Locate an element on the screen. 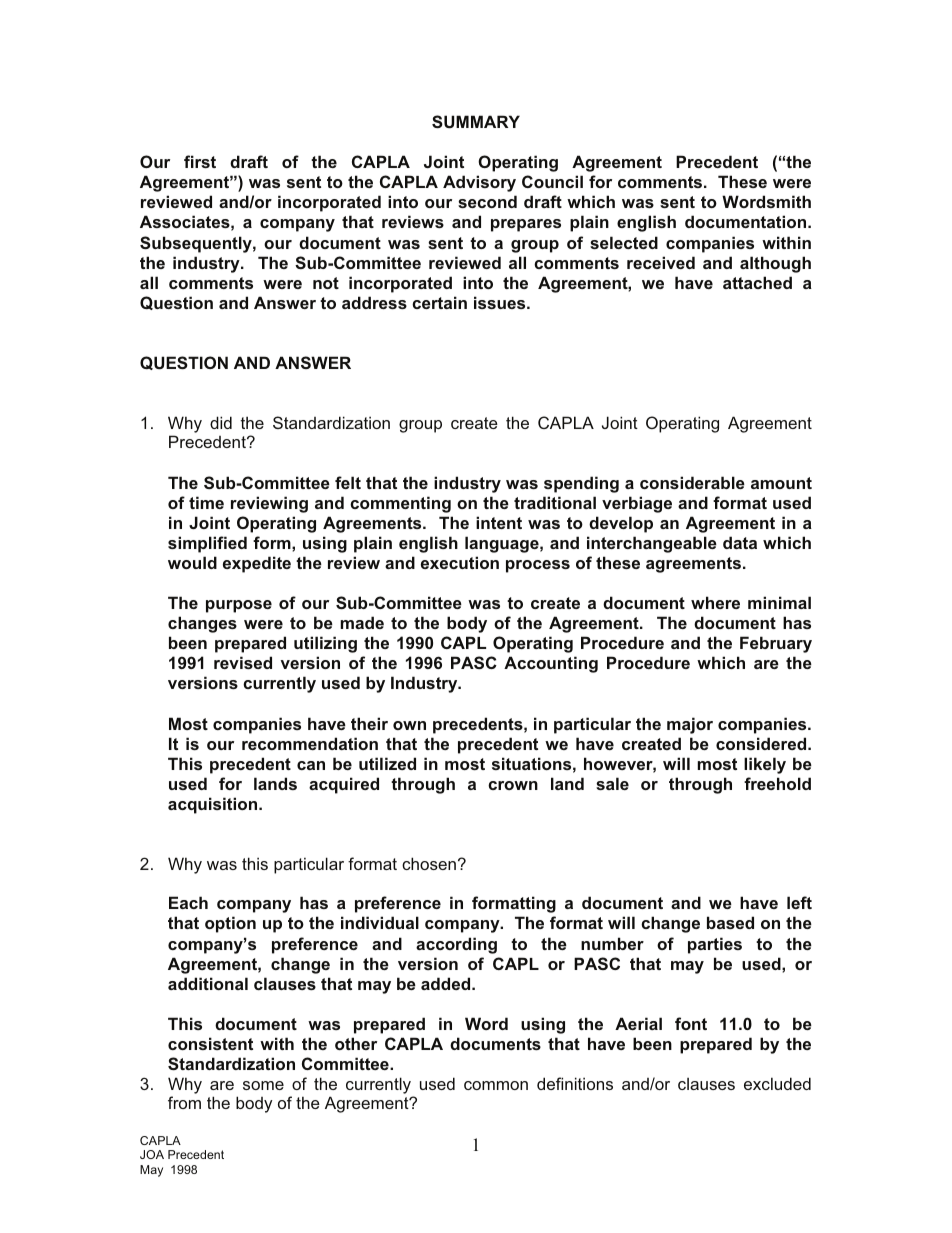  where is located at coordinates (715, 602).
